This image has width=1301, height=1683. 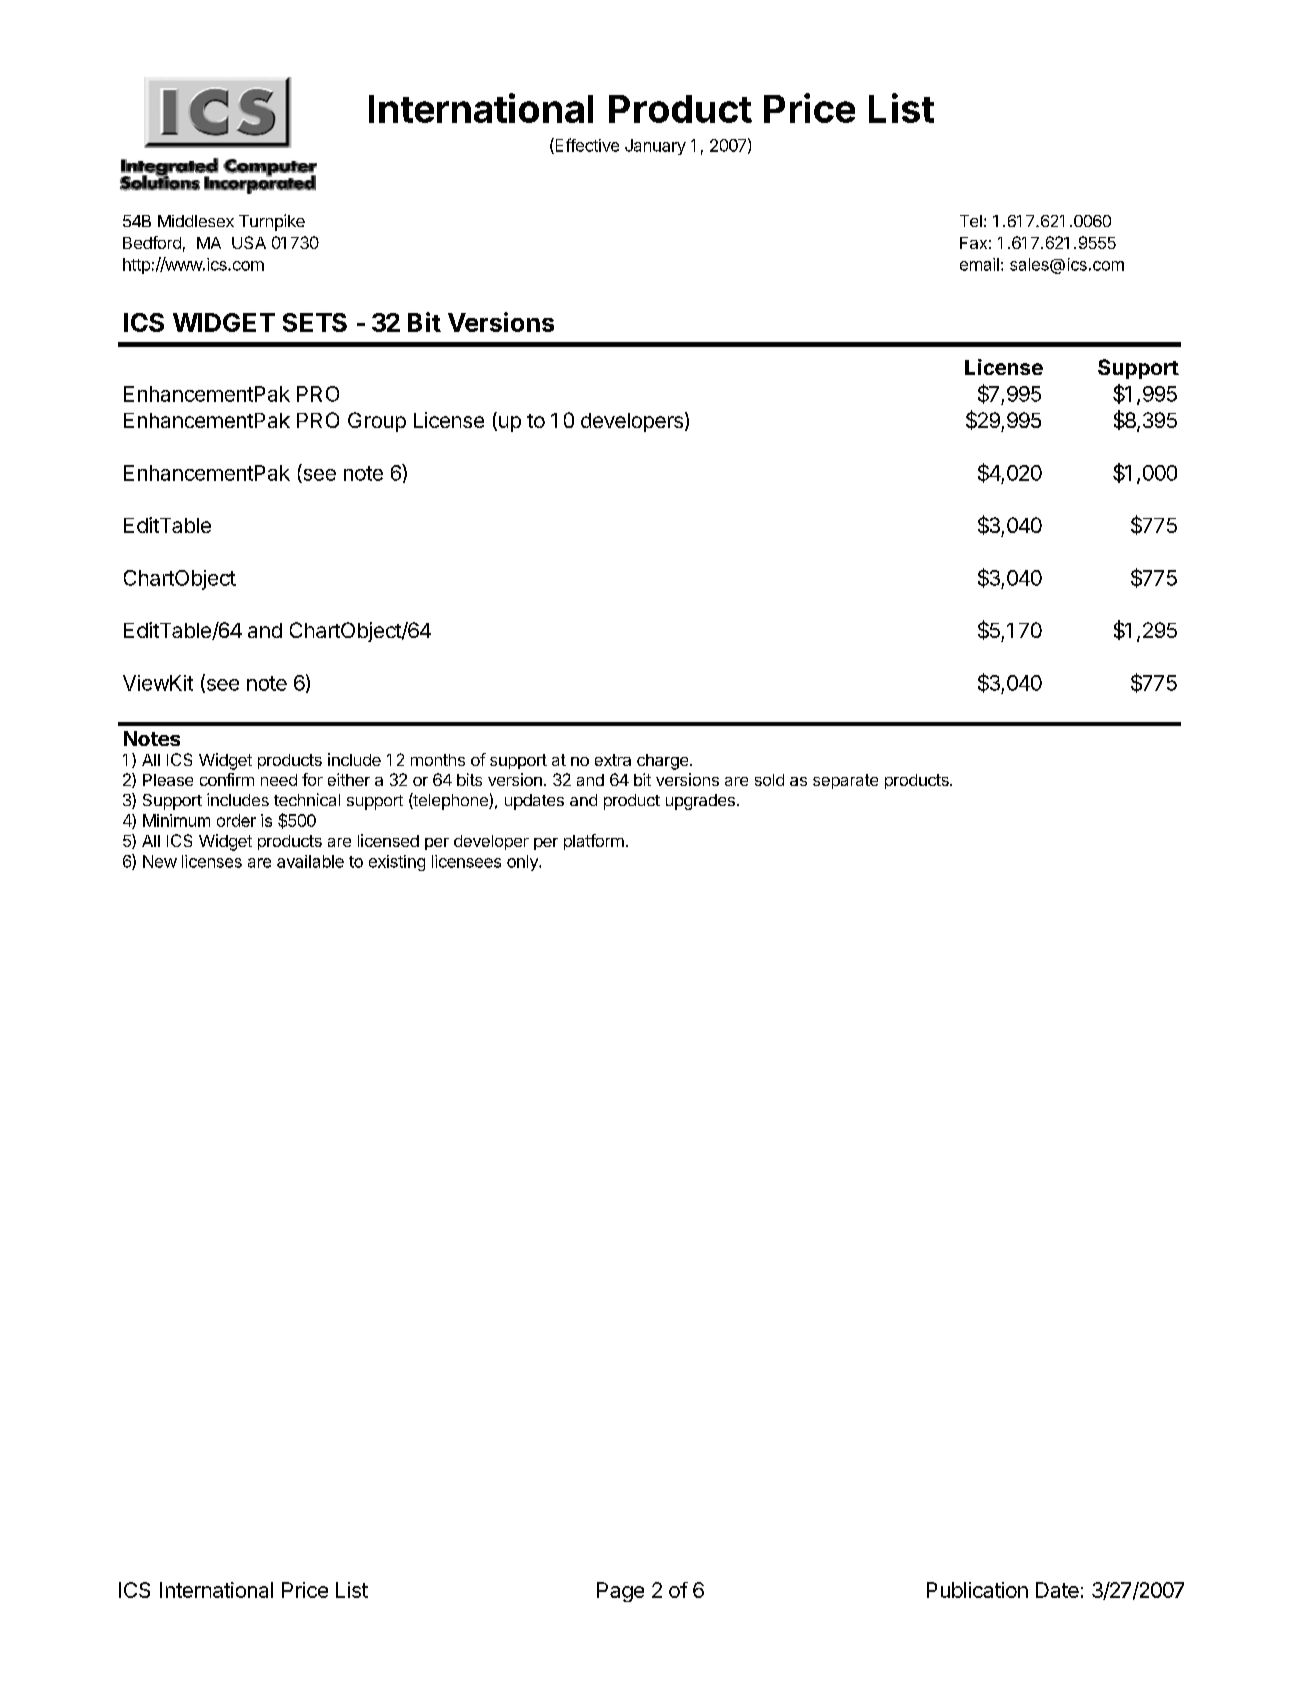 I want to click on email, so click(x=979, y=264).
